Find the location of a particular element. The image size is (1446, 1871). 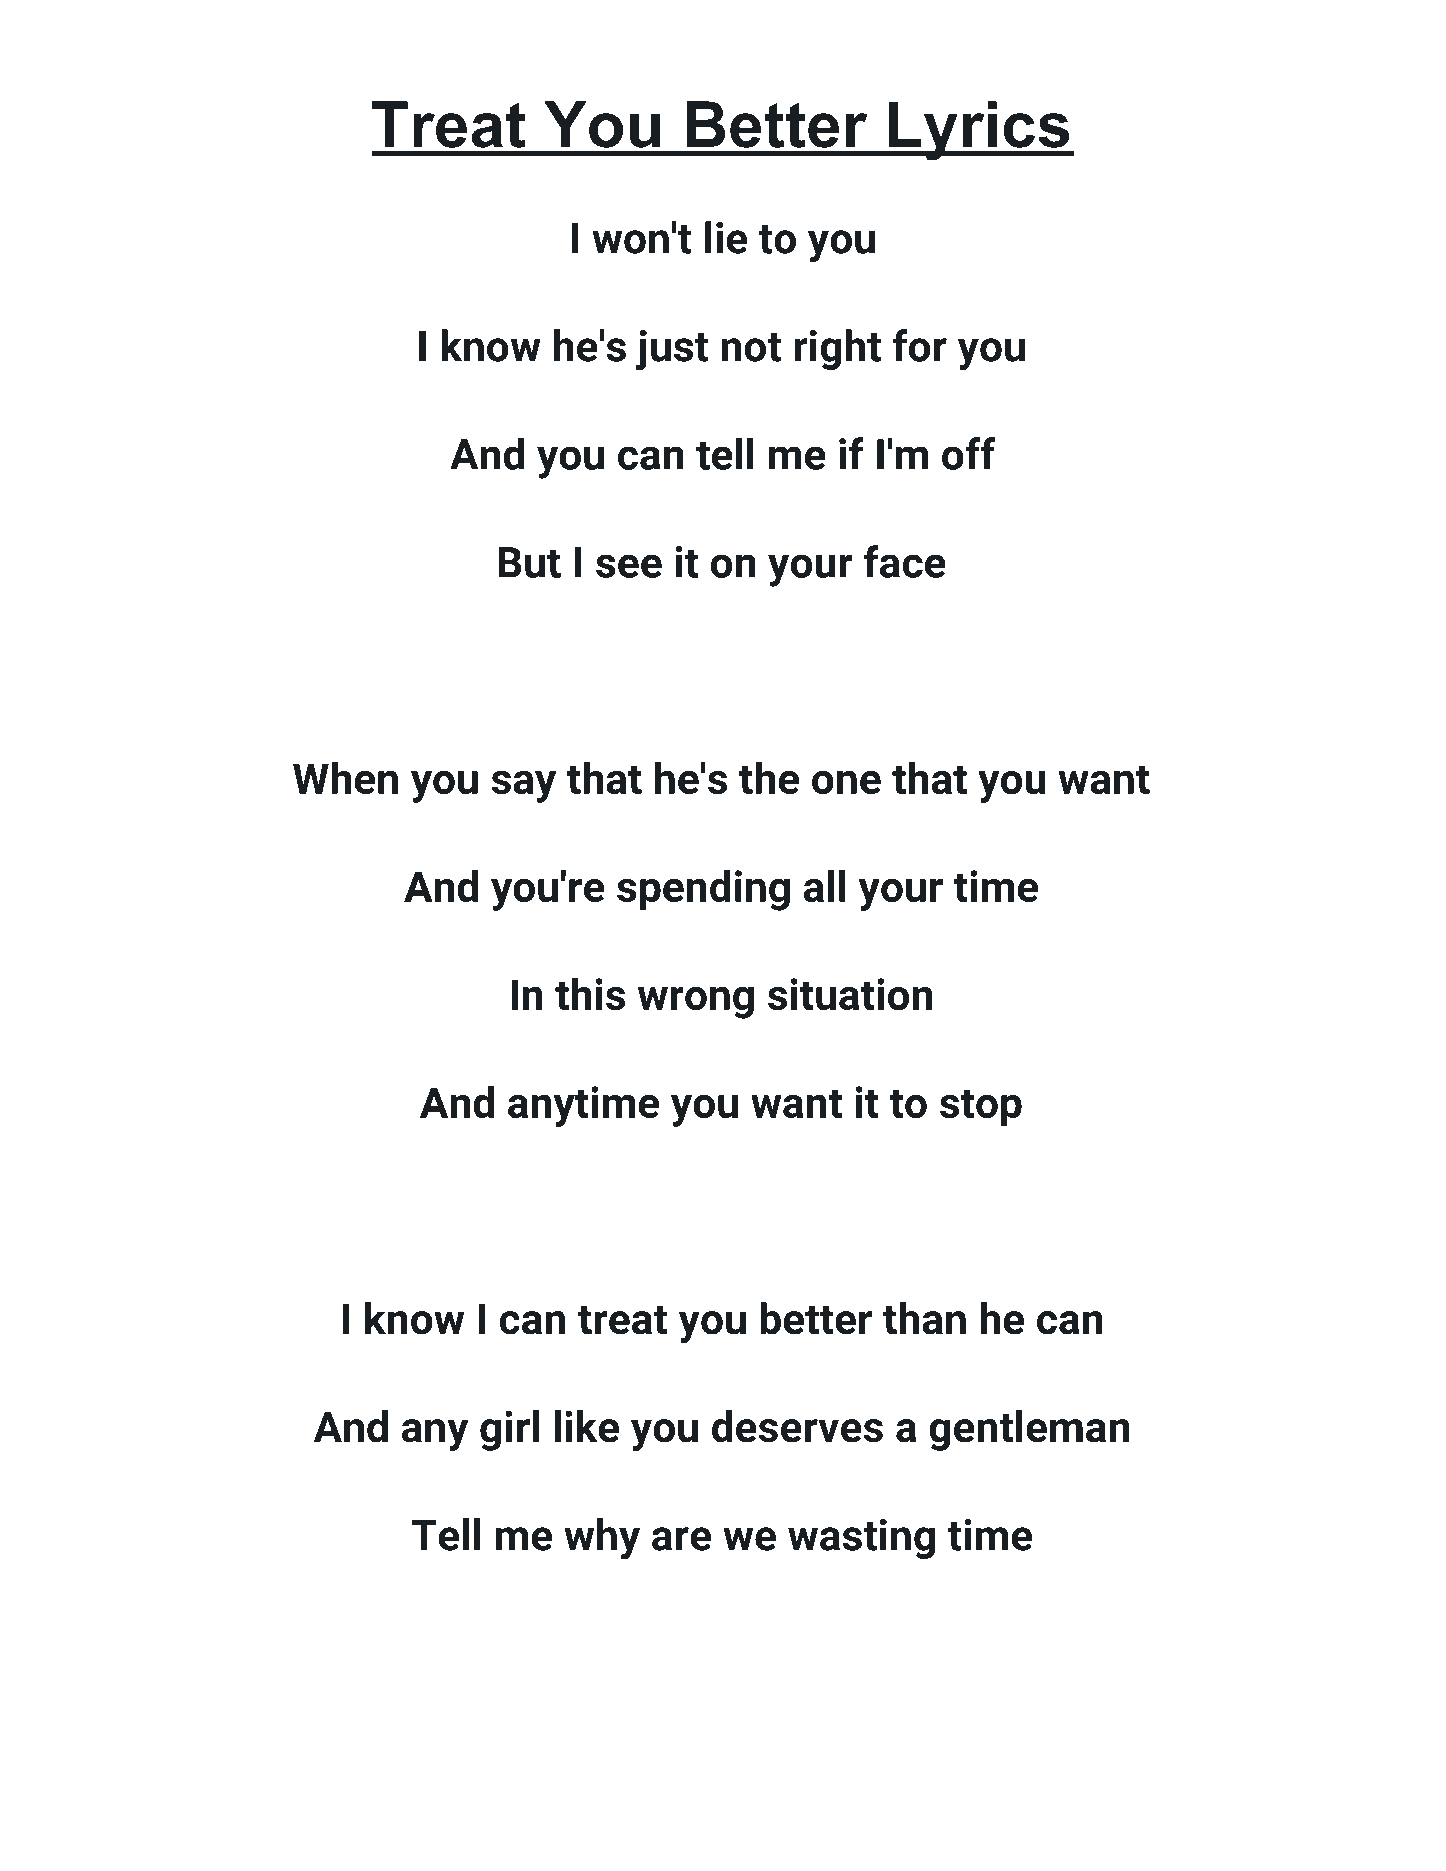

wrong is located at coordinates (696, 1003).
